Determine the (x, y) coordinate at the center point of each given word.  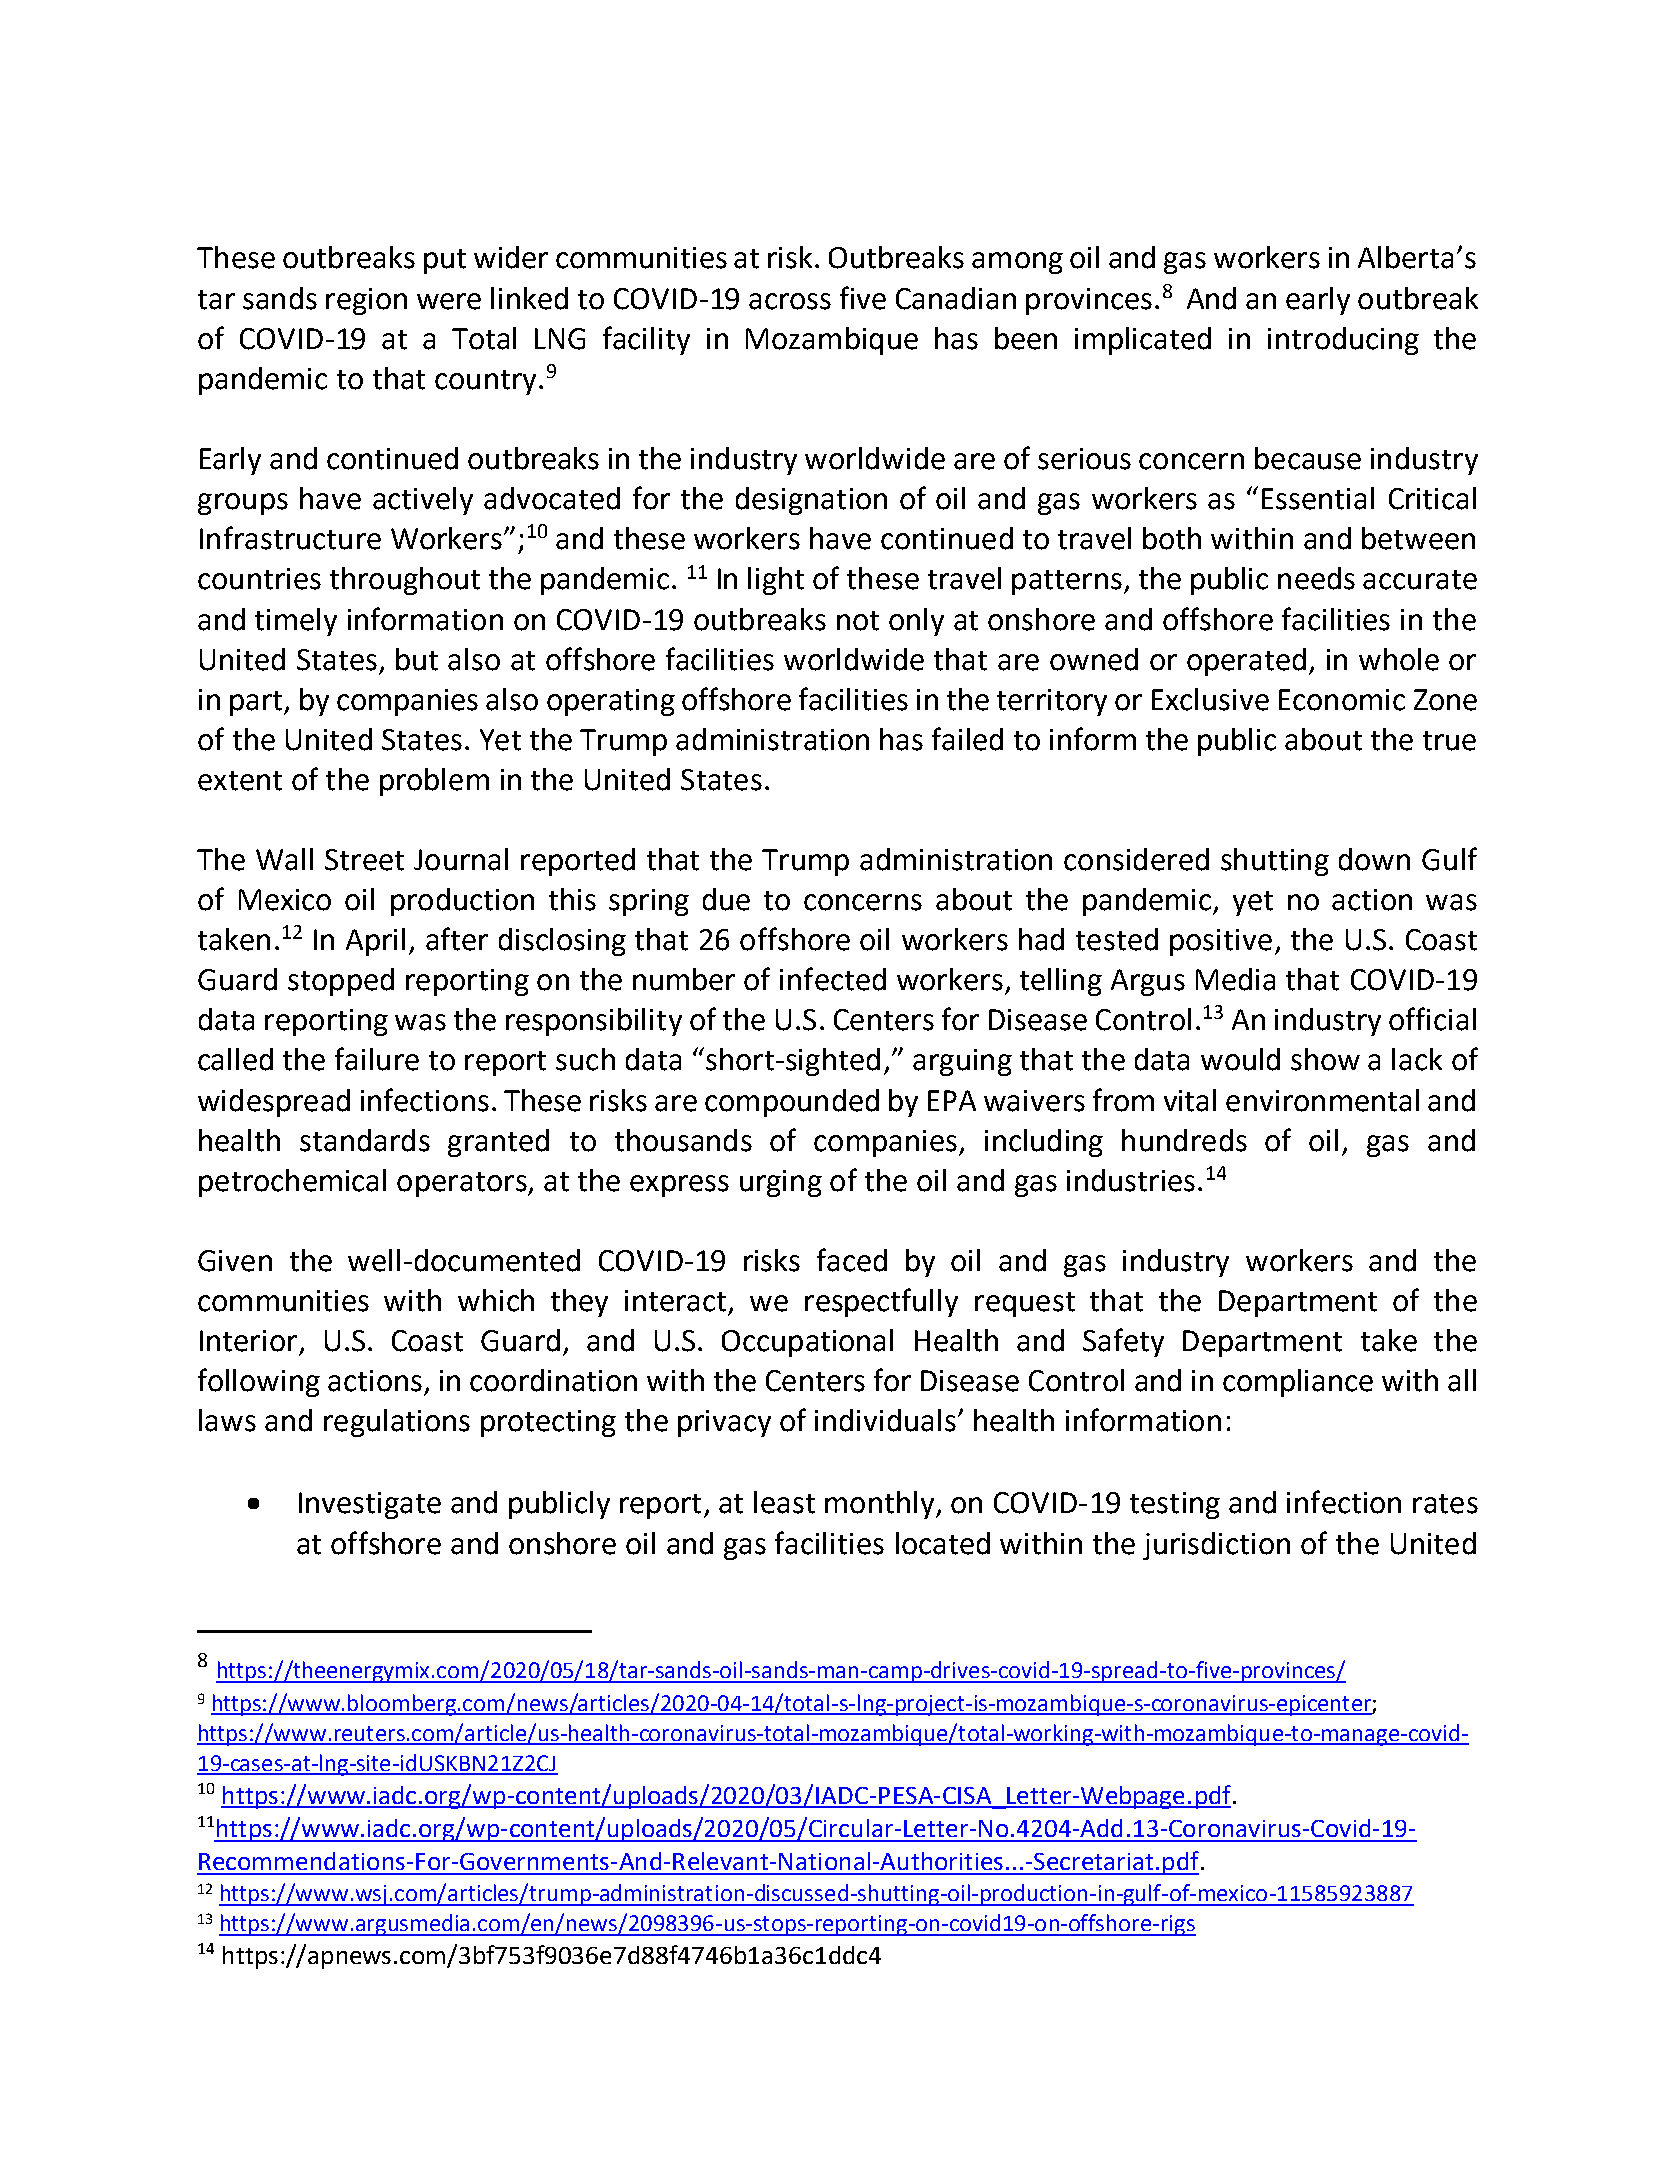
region (366, 301)
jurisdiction (1216, 1546)
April (375, 942)
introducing (1343, 341)
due (726, 899)
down (1374, 859)
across (790, 301)
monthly (881, 1505)
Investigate (370, 1505)
